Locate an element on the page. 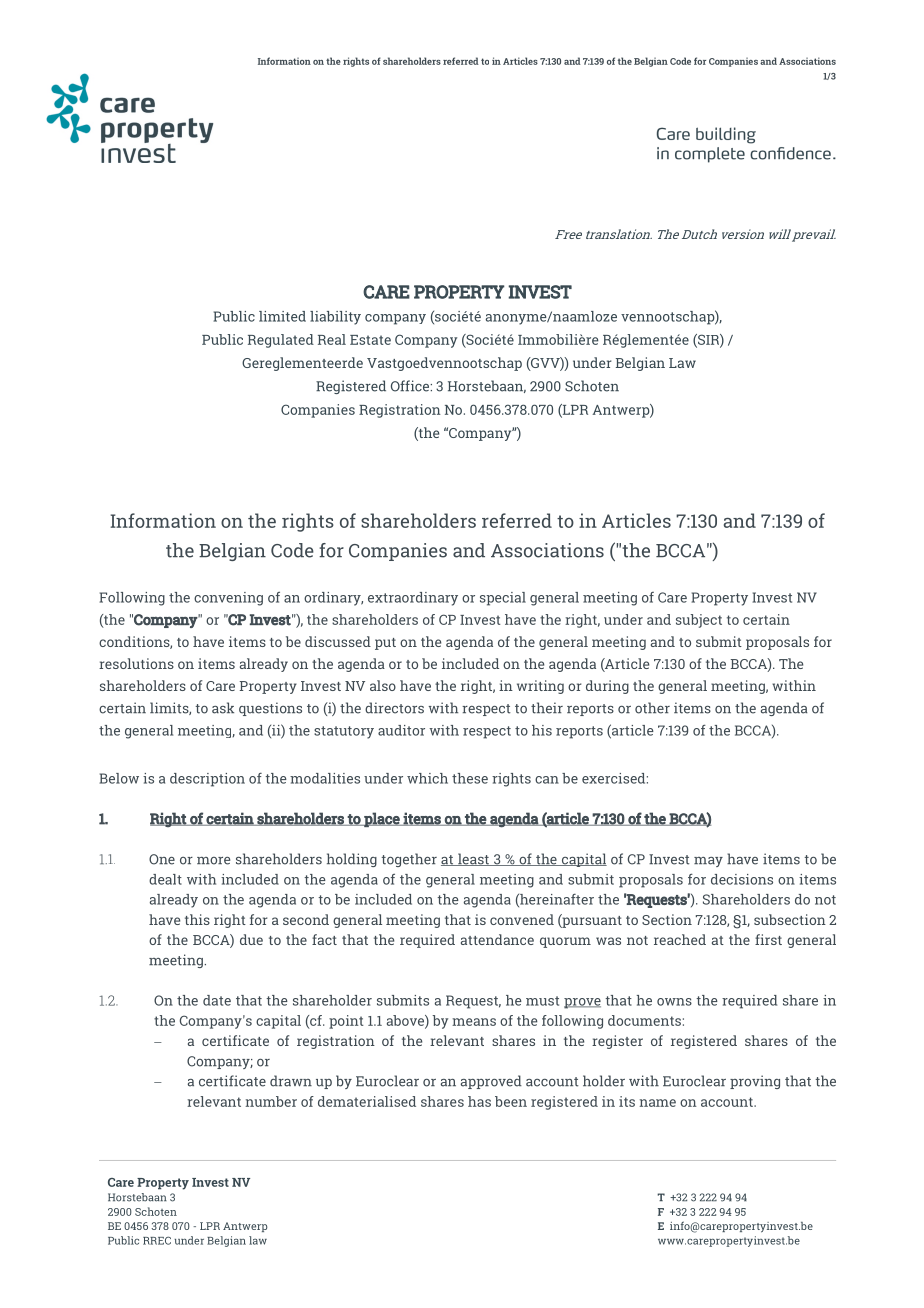  directors is located at coordinates (394, 708).
